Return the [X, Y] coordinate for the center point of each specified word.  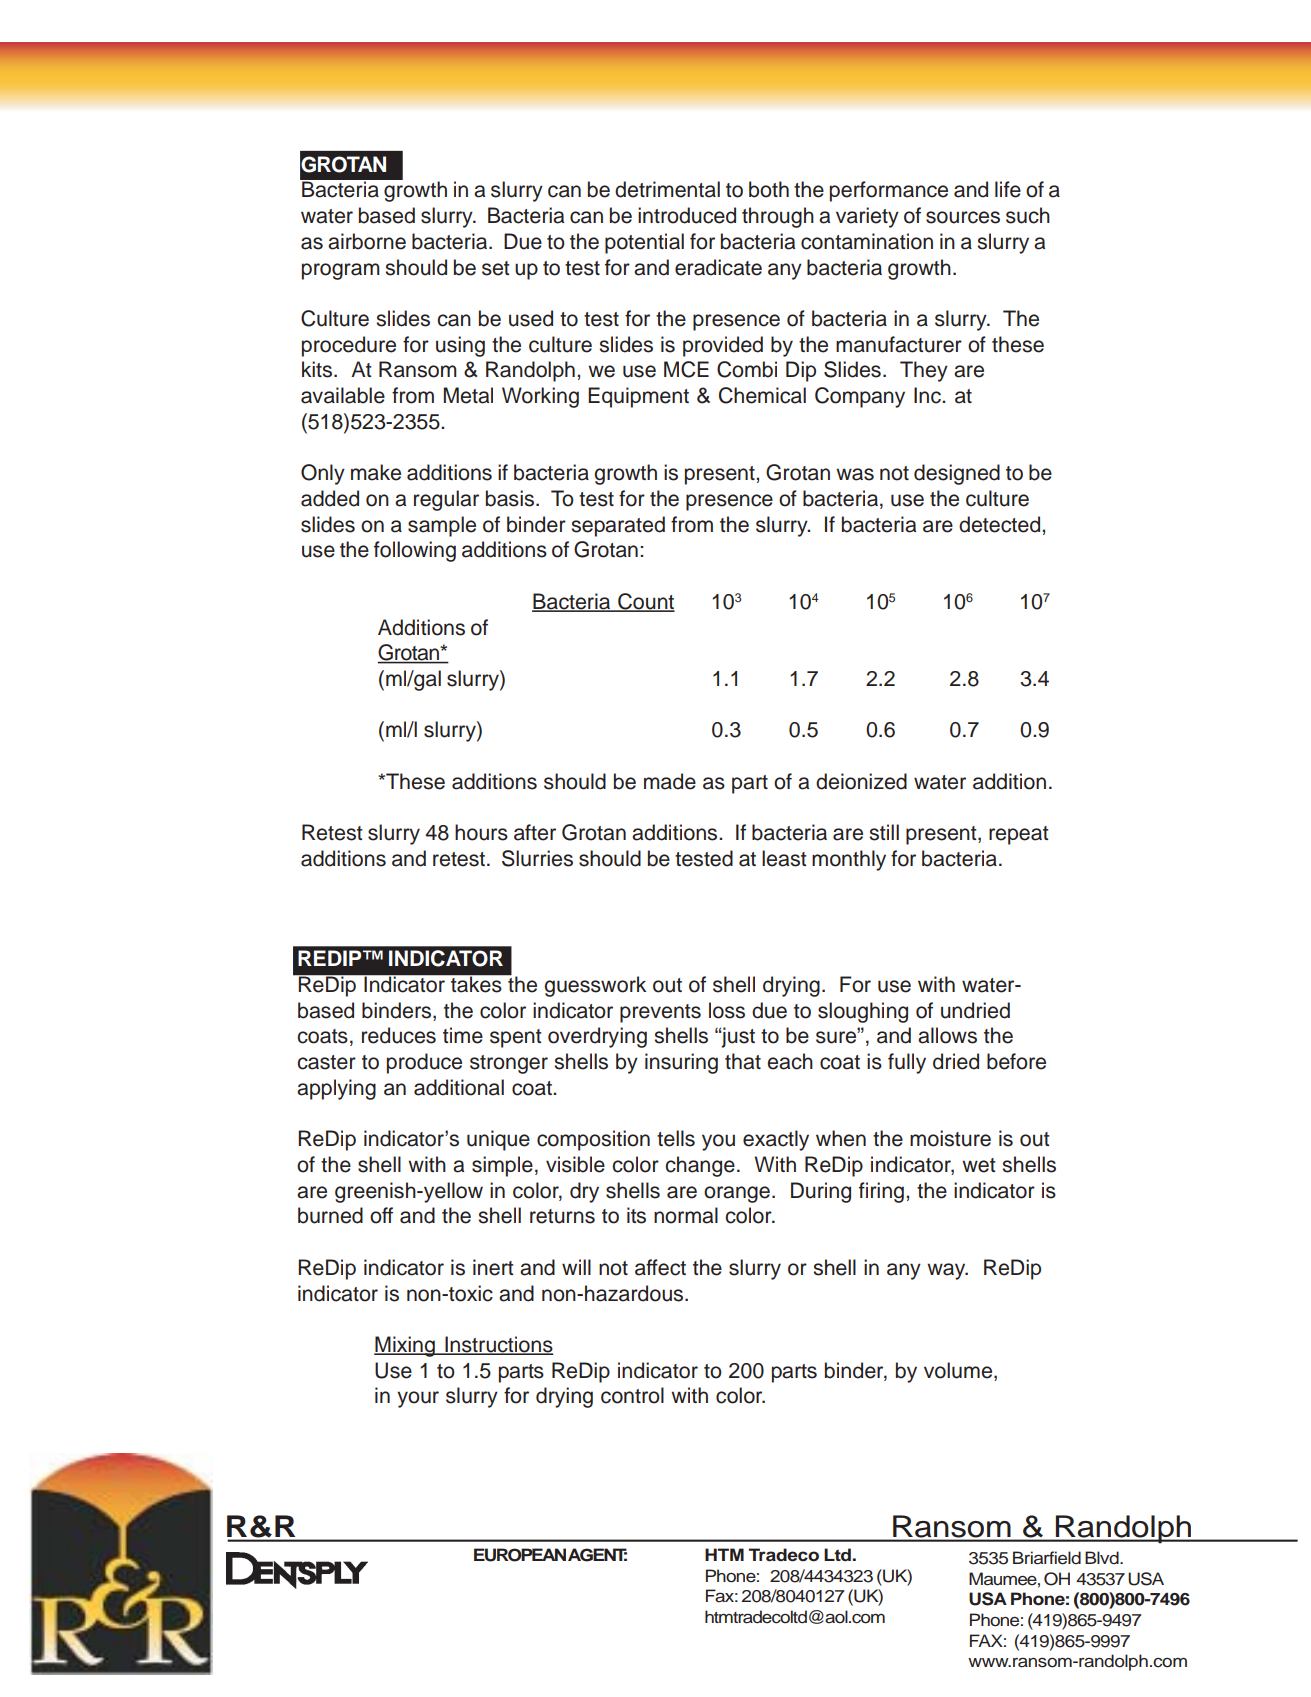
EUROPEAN [520, 1555]
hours [481, 832]
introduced [687, 215]
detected [1001, 524]
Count [645, 602]
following [415, 551]
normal [686, 1215]
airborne [367, 241]
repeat [1019, 835]
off [381, 1215]
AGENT [597, 1555]
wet [979, 1165]
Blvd [1103, 1557]
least [784, 858]
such [1028, 215]
